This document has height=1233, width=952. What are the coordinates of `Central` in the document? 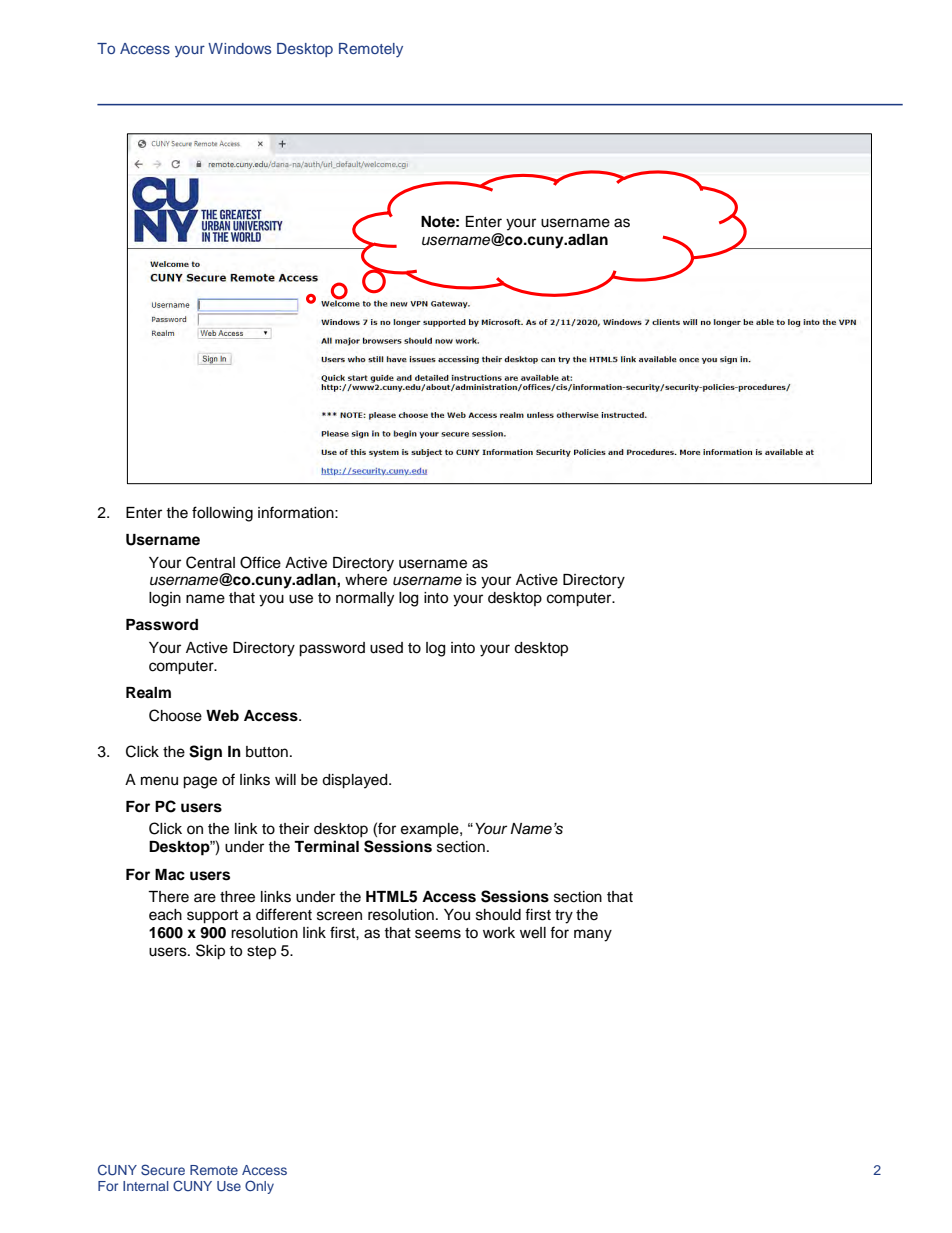 It's located at (210, 562).
